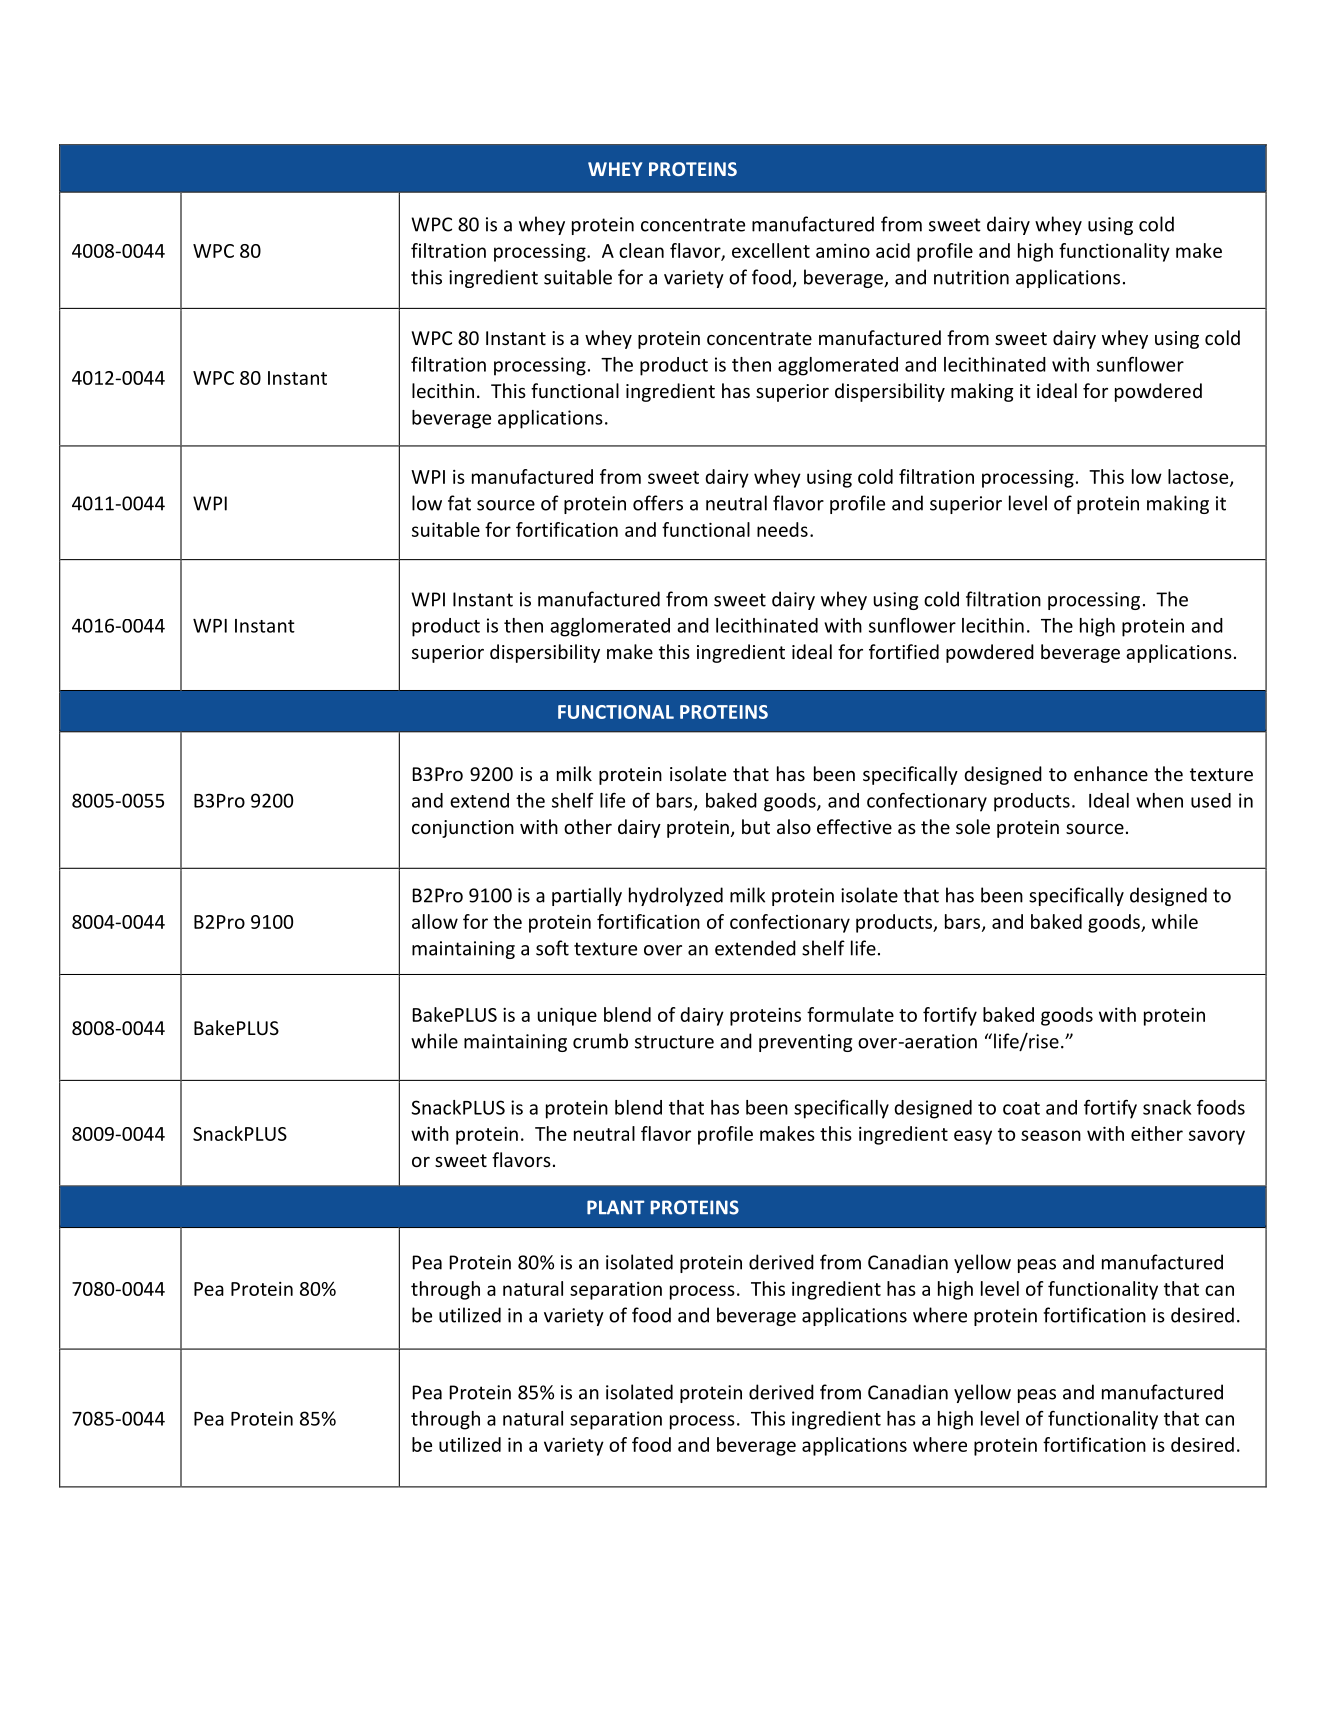  I want to click on PLANT, so click(615, 1207).
